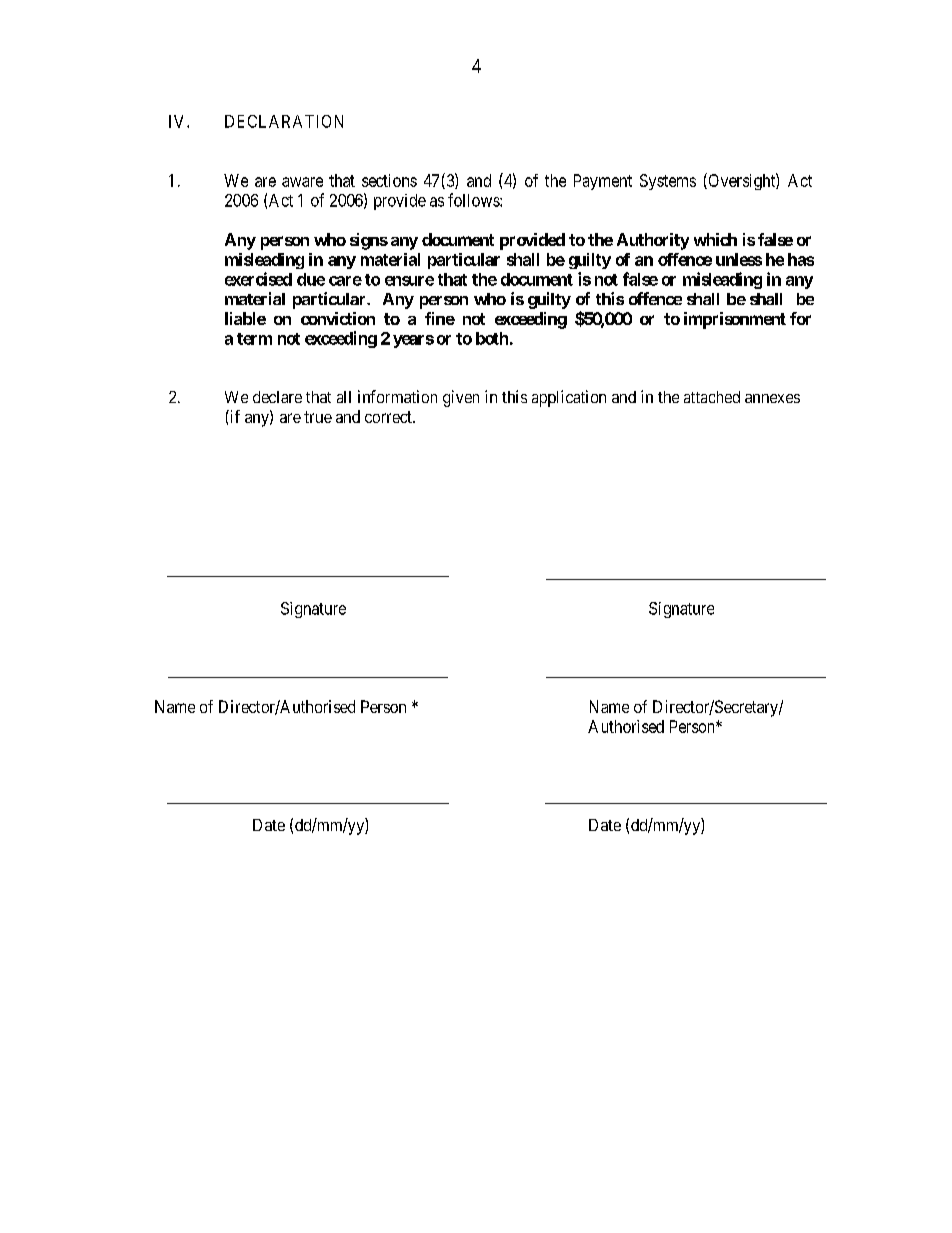  What do you see at coordinates (461, 398) in the screenshot?
I see `given` at bounding box center [461, 398].
